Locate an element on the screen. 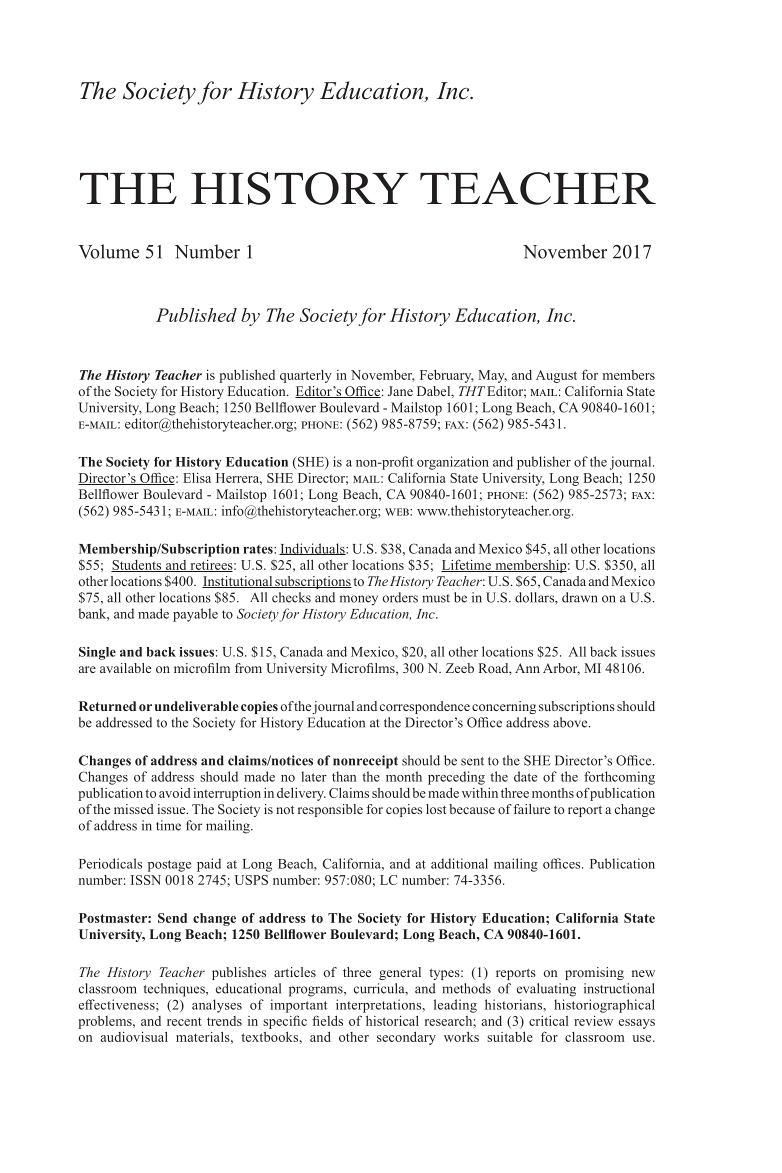  responsible is located at coordinates (330, 810).
